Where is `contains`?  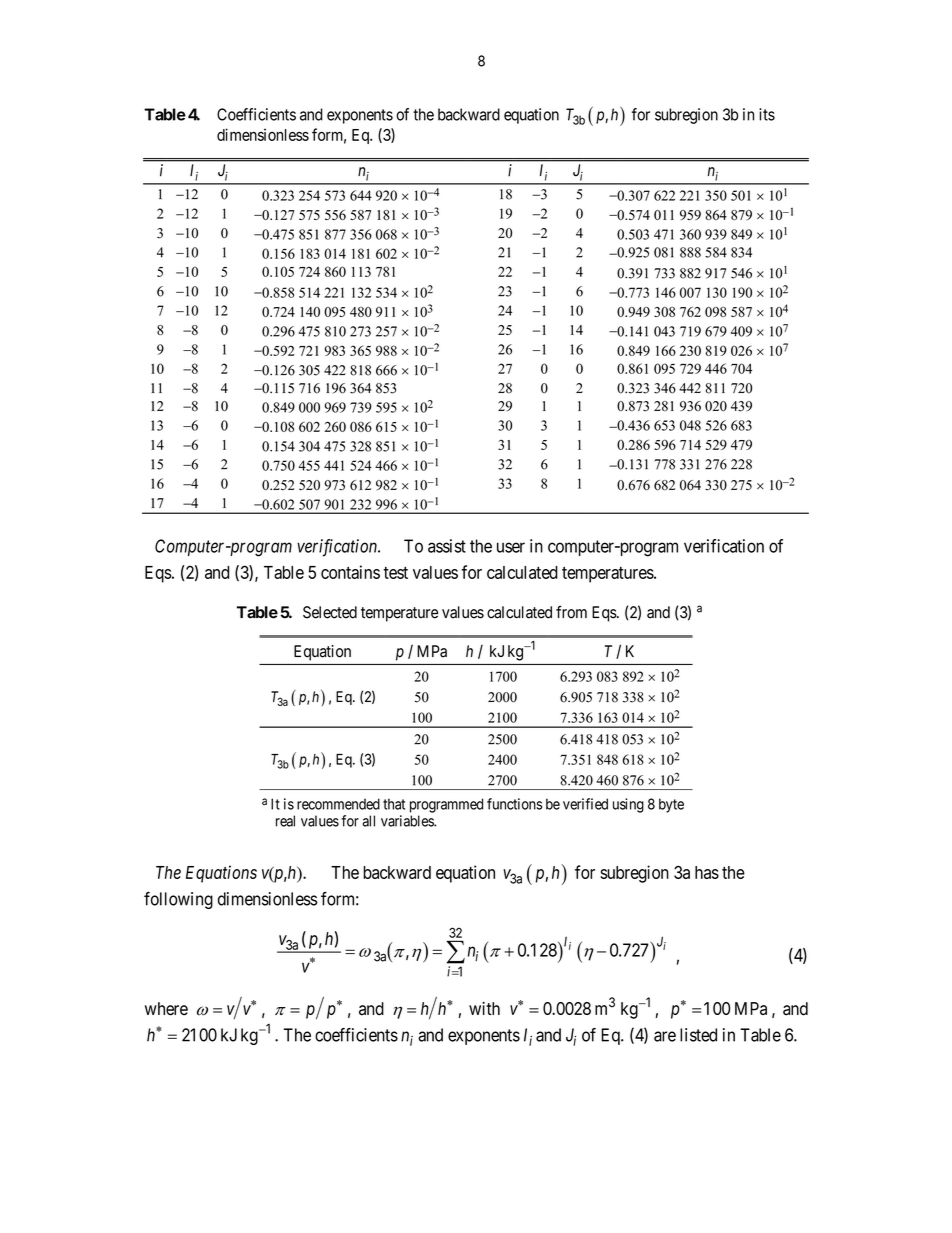 contains is located at coordinates (350, 572).
